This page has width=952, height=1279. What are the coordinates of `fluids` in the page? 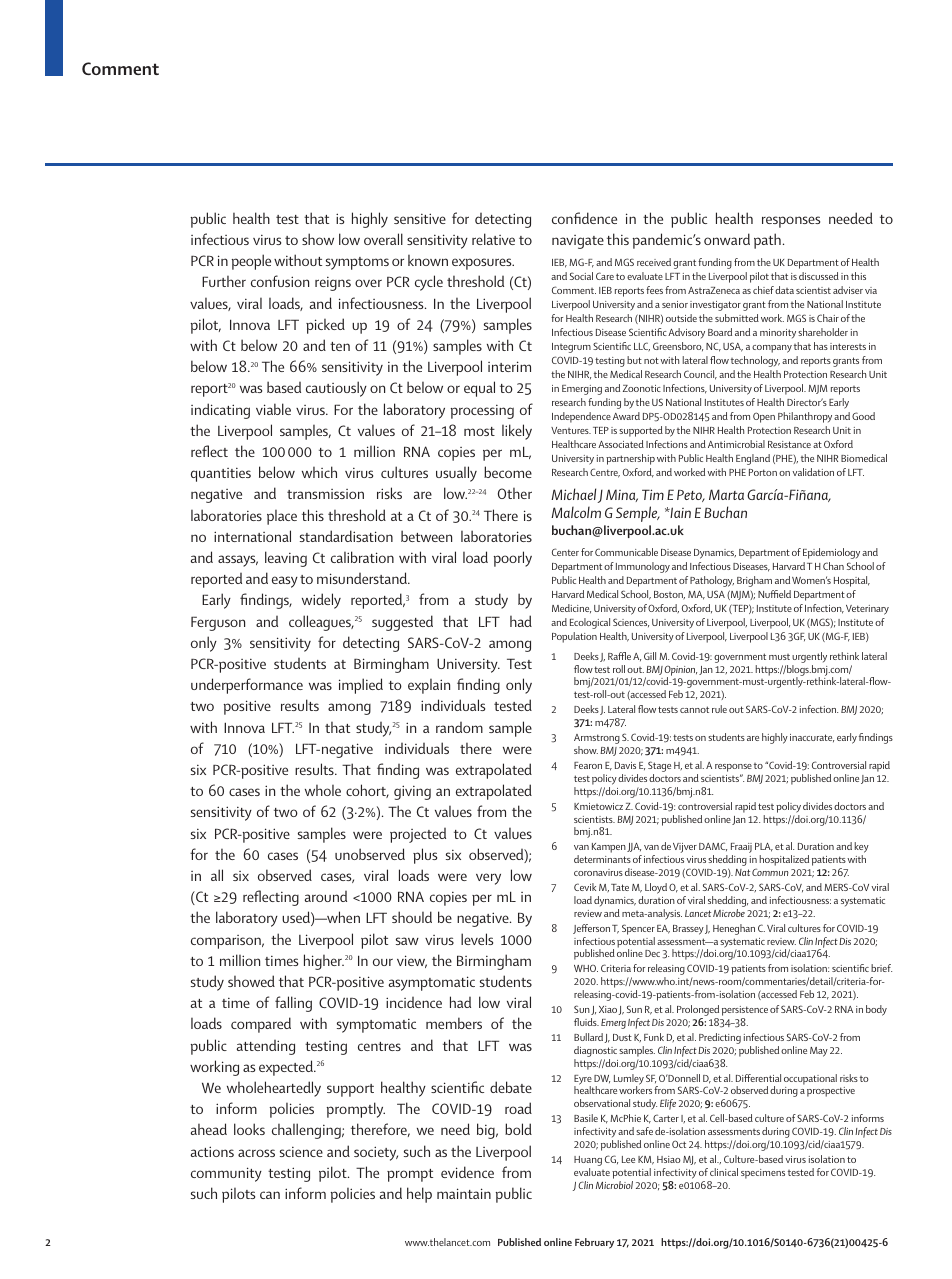 It's located at (586, 1022).
